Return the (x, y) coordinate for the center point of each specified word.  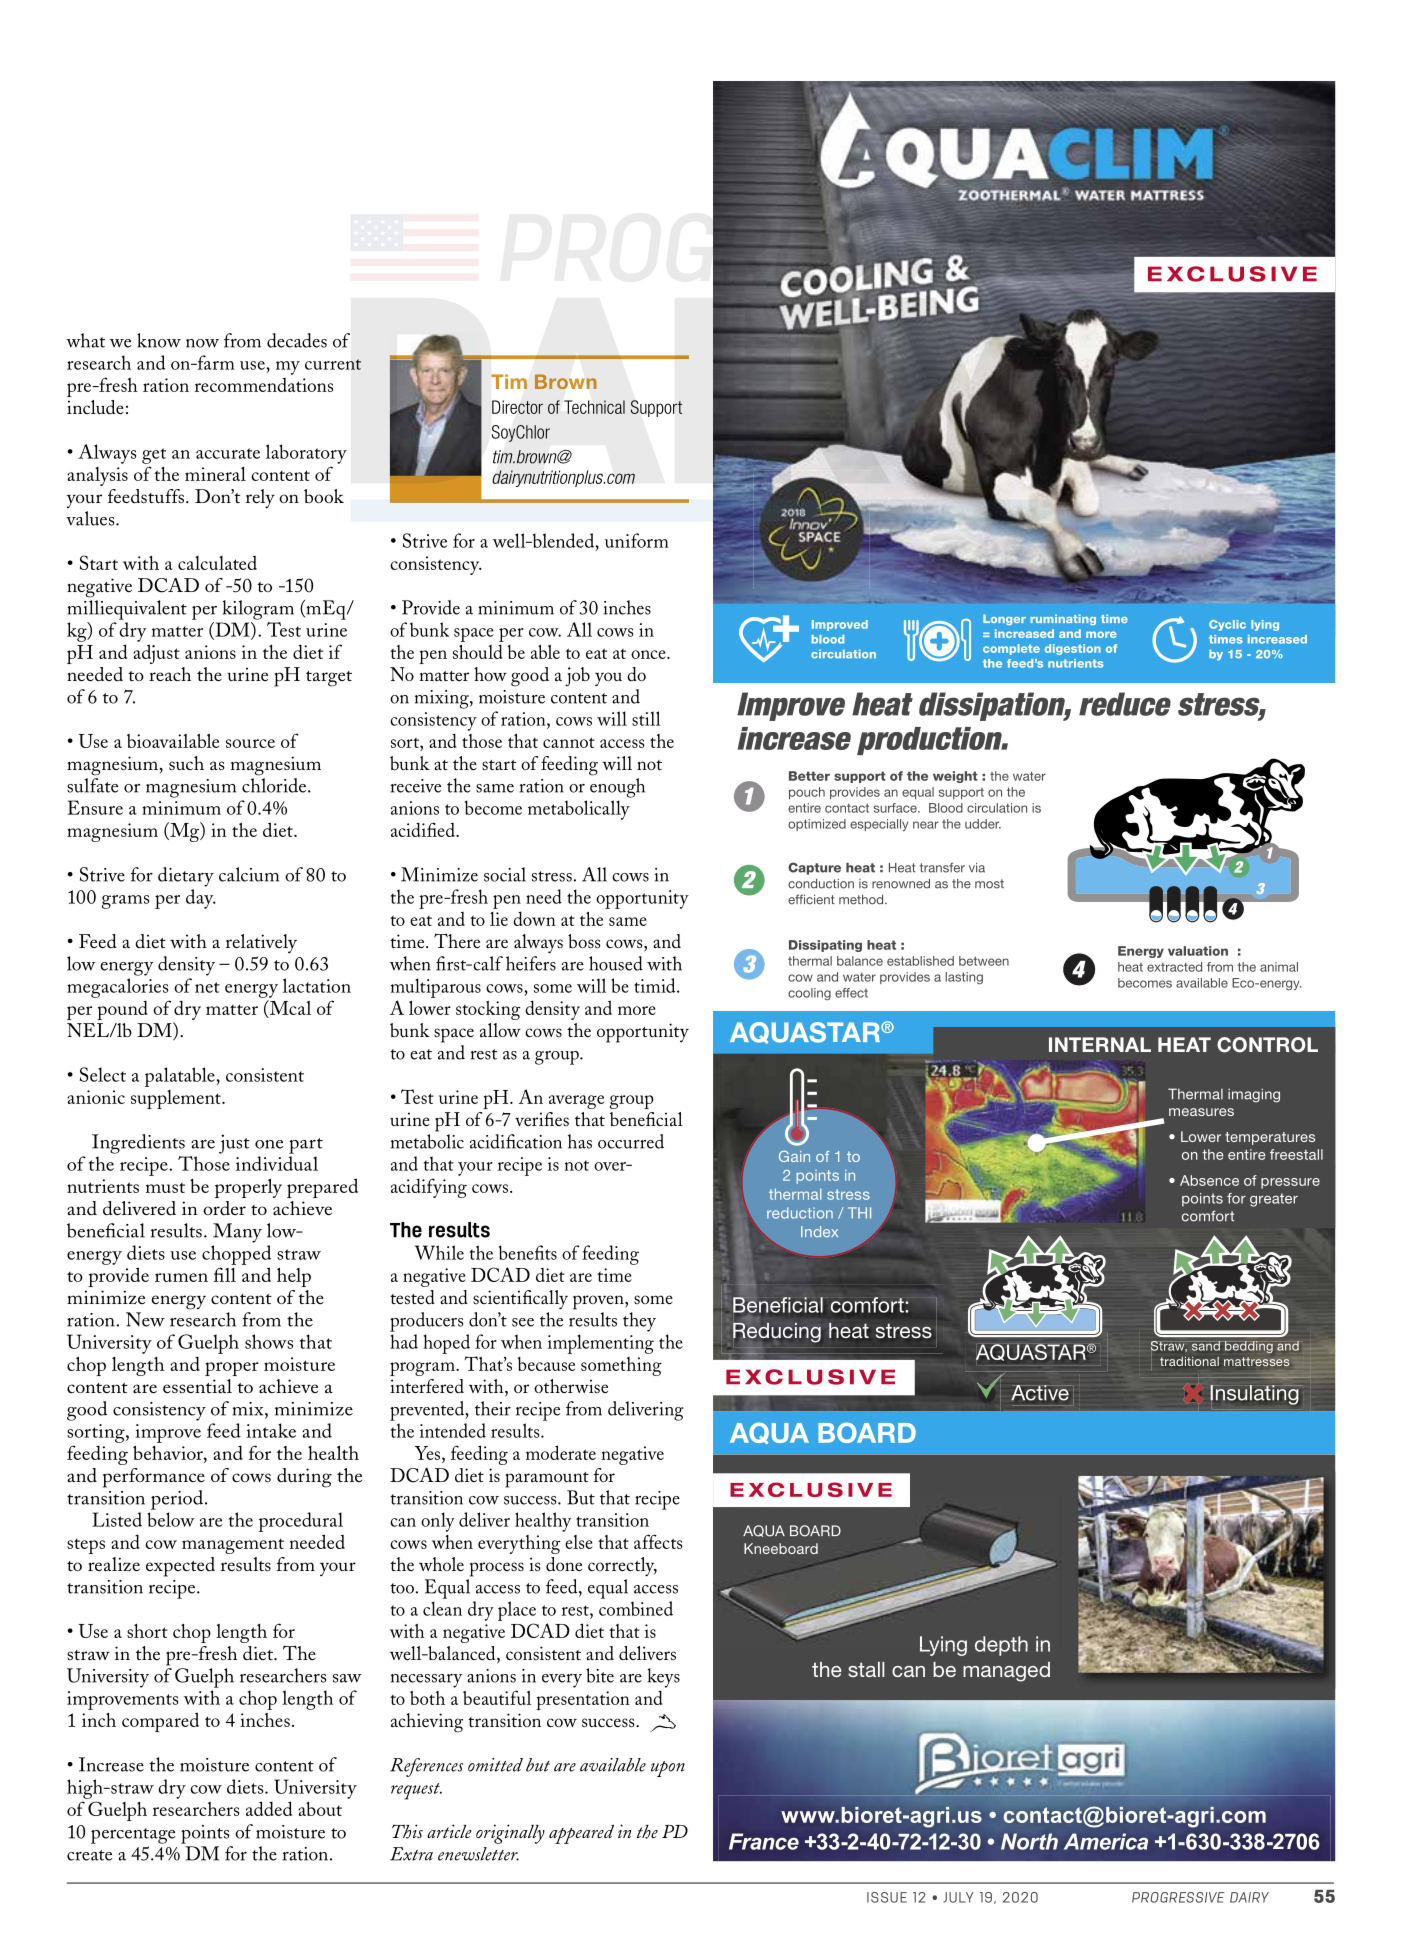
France (764, 1841)
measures (1201, 1112)
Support (656, 408)
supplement (177, 1099)
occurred (631, 1141)
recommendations (264, 385)
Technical (594, 407)
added (269, 1808)
